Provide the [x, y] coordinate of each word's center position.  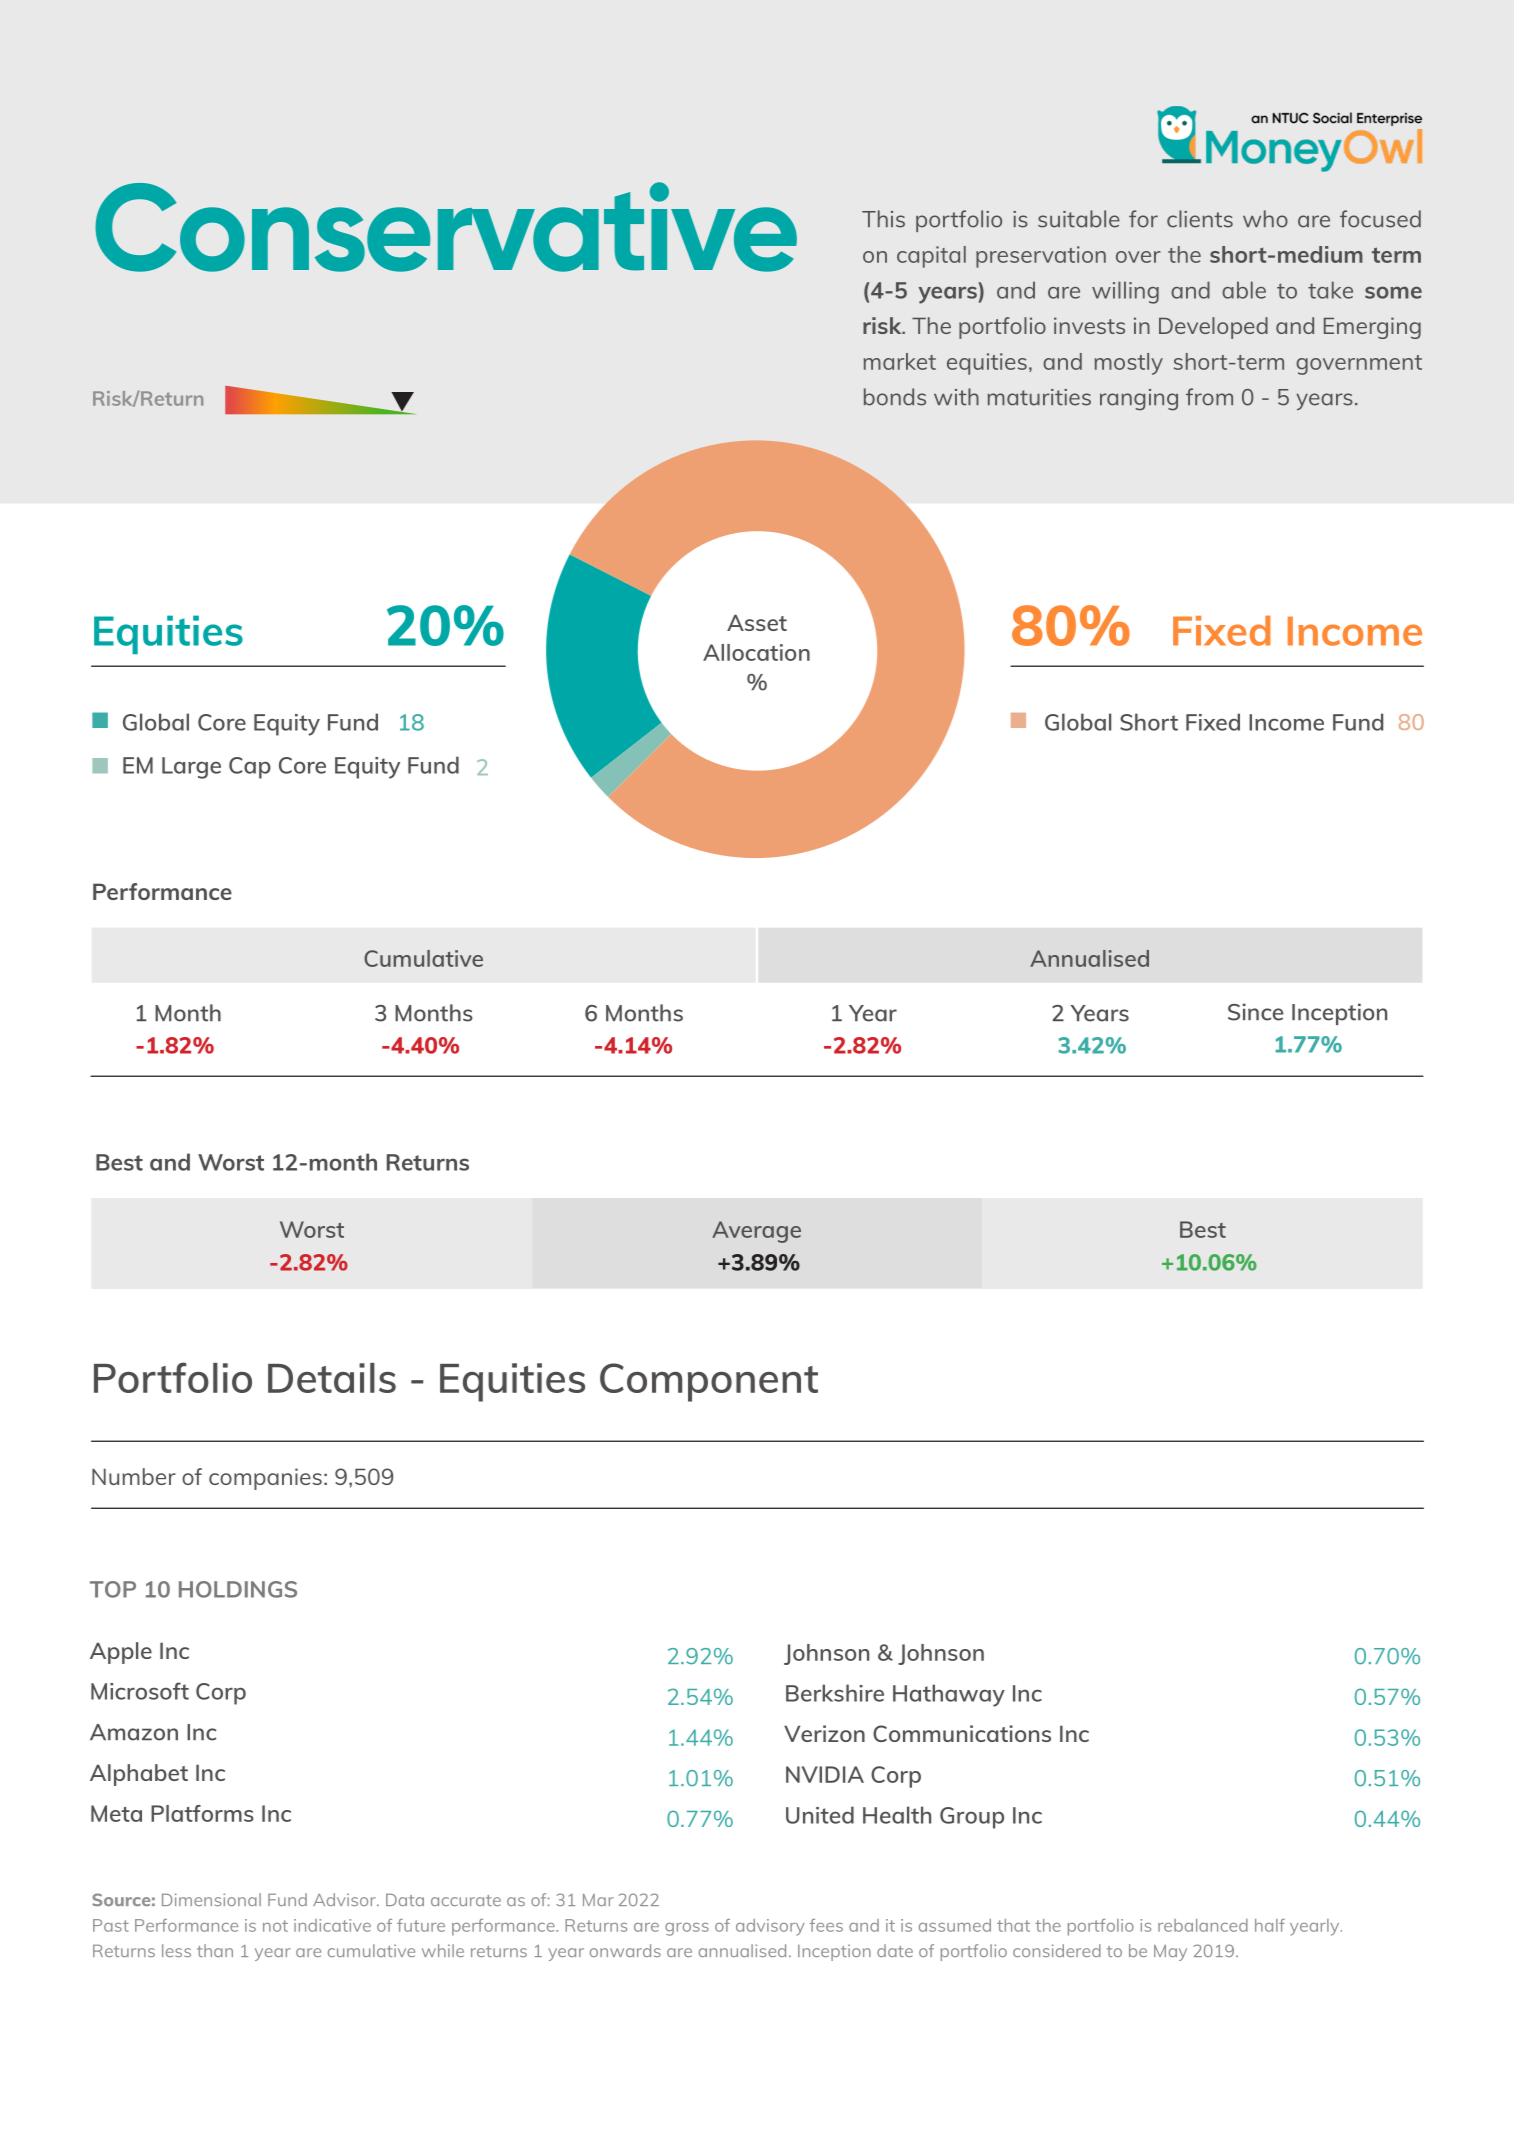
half [1270, 1925]
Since [1255, 1012]
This [883, 219]
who [1265, 219]
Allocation [756, 652]
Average [756, 1232]
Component [709, 1382]
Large [191, 768]
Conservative [446, 227]
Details [332, 1378]
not [275, 1926]
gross [687, 1929]
